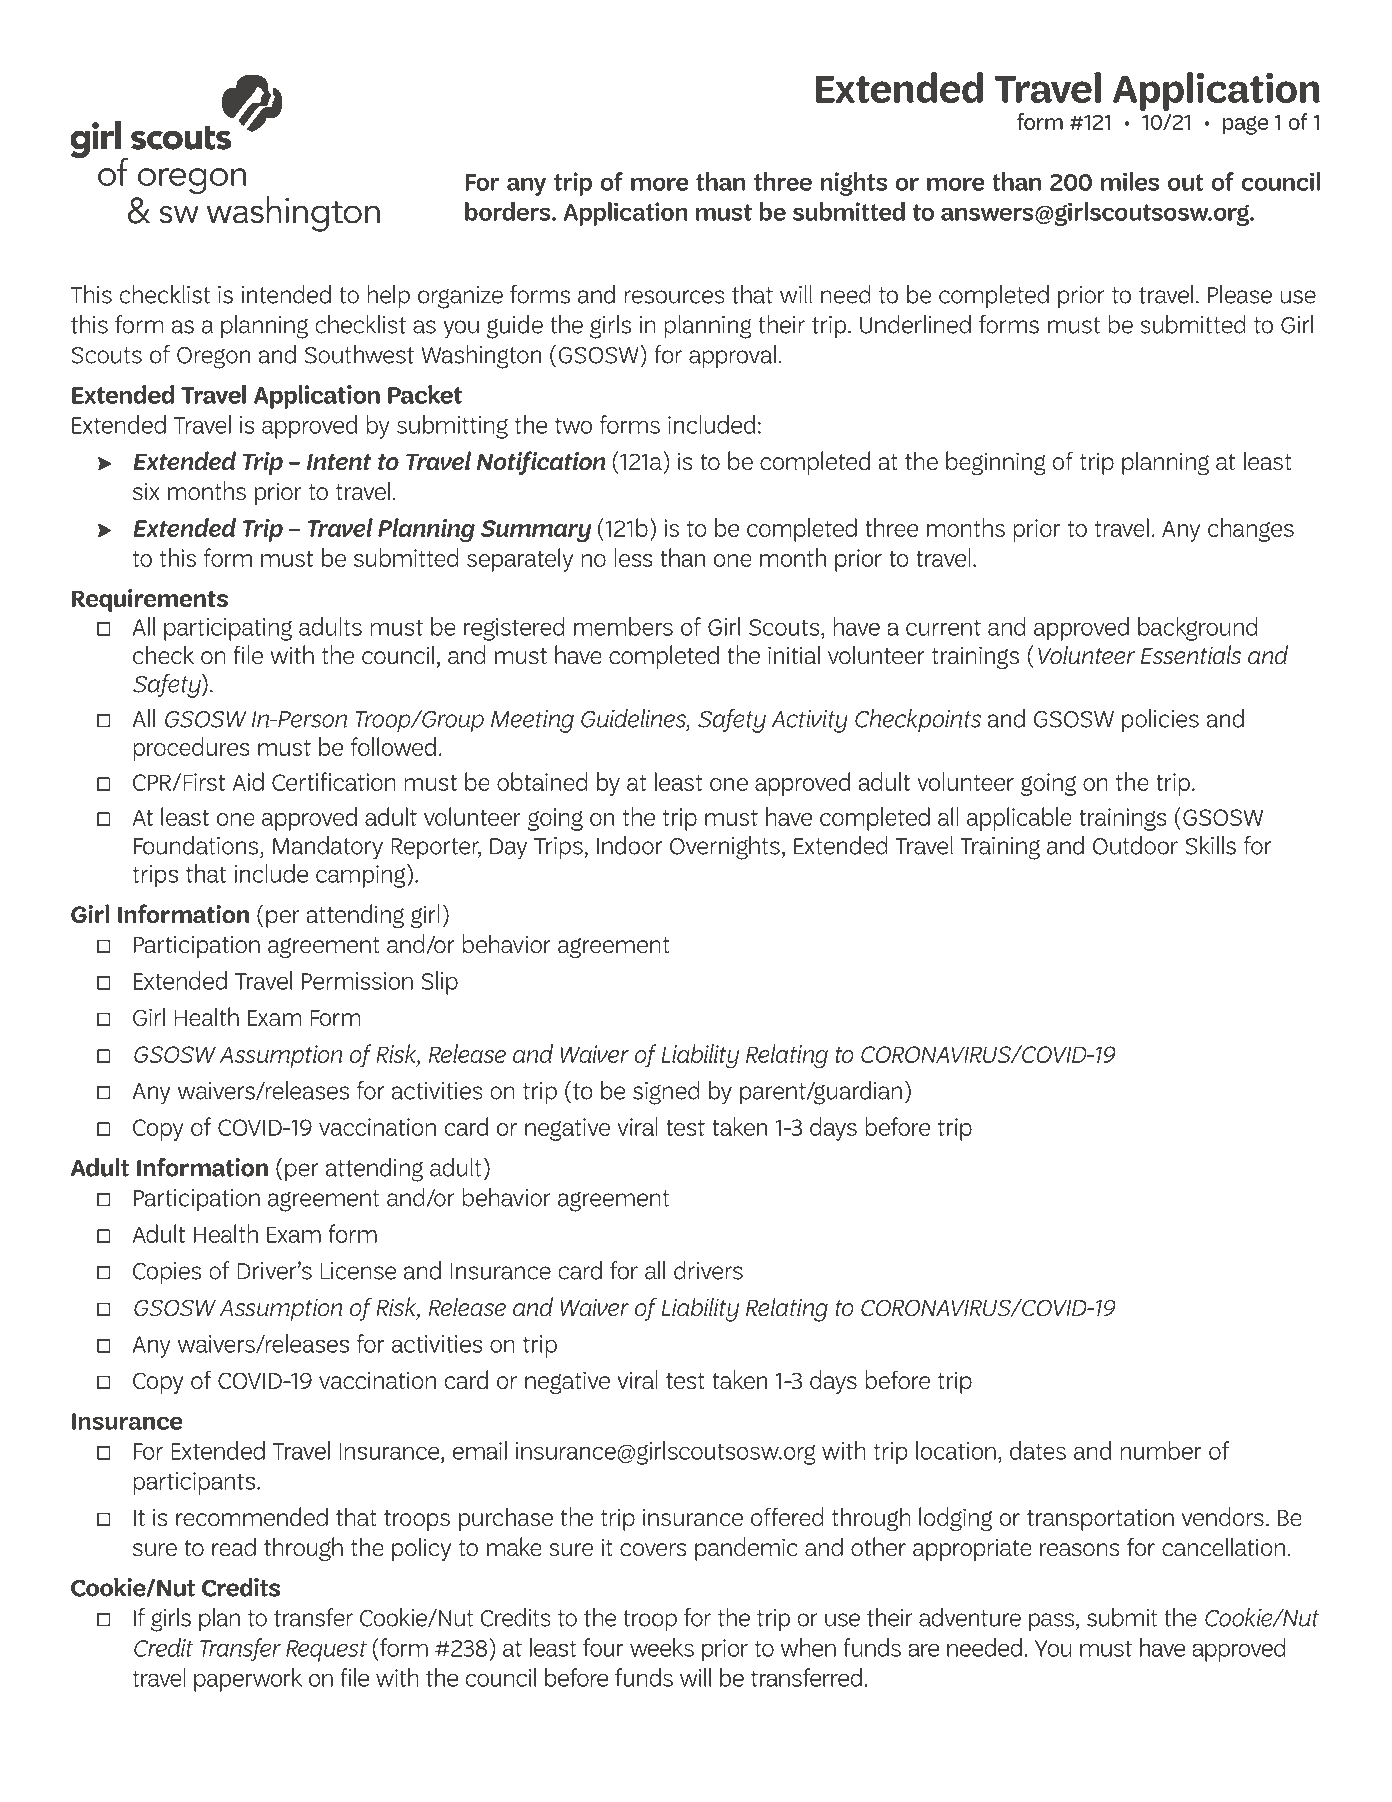 The width and height of the screenshot is (1392, 1802). Describe the element at coordinates (358, 1271) in the screenshot. I see `License` at that location.
